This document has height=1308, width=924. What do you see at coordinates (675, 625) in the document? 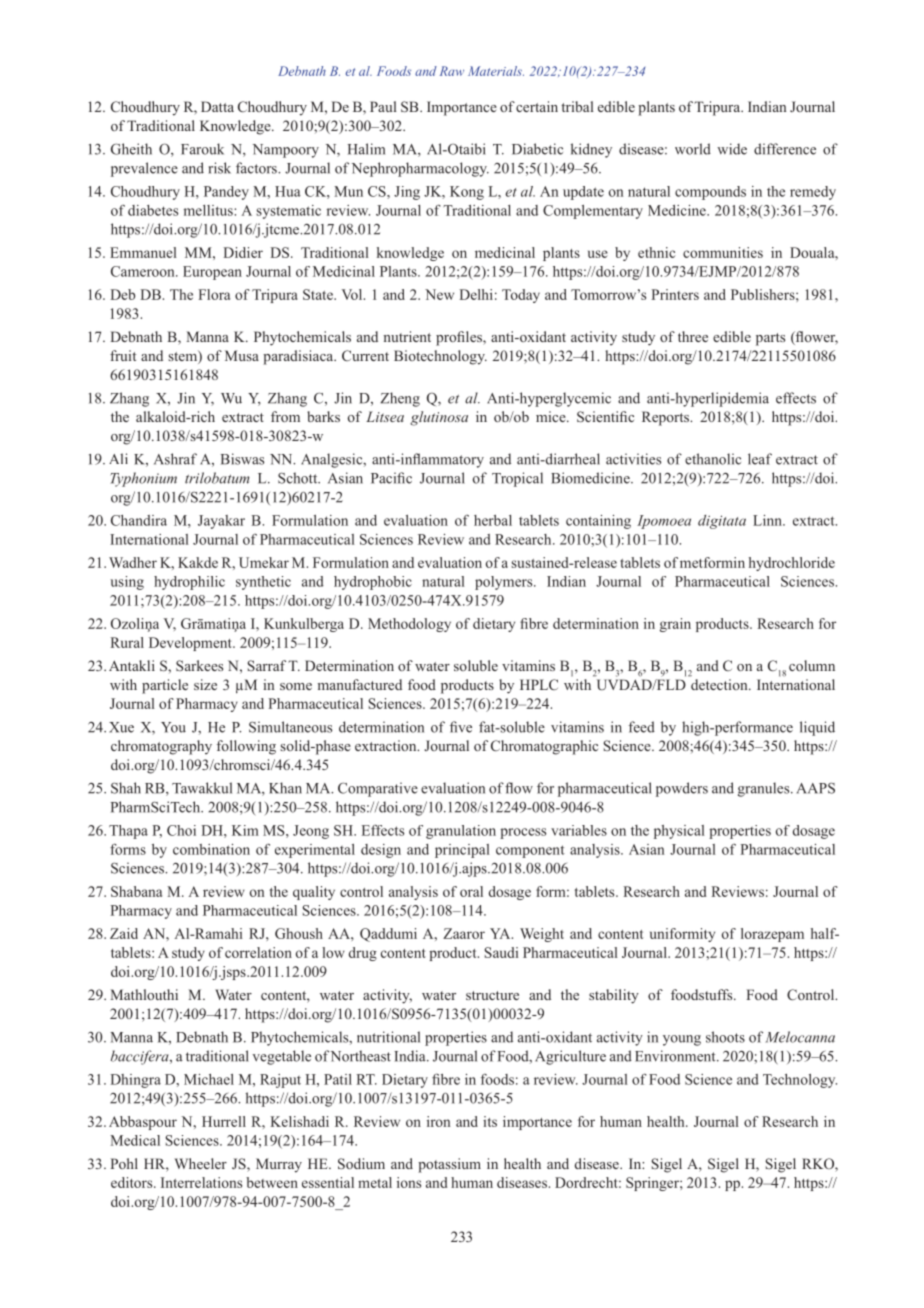
I see `grain` at bounding box center [675, 625].
